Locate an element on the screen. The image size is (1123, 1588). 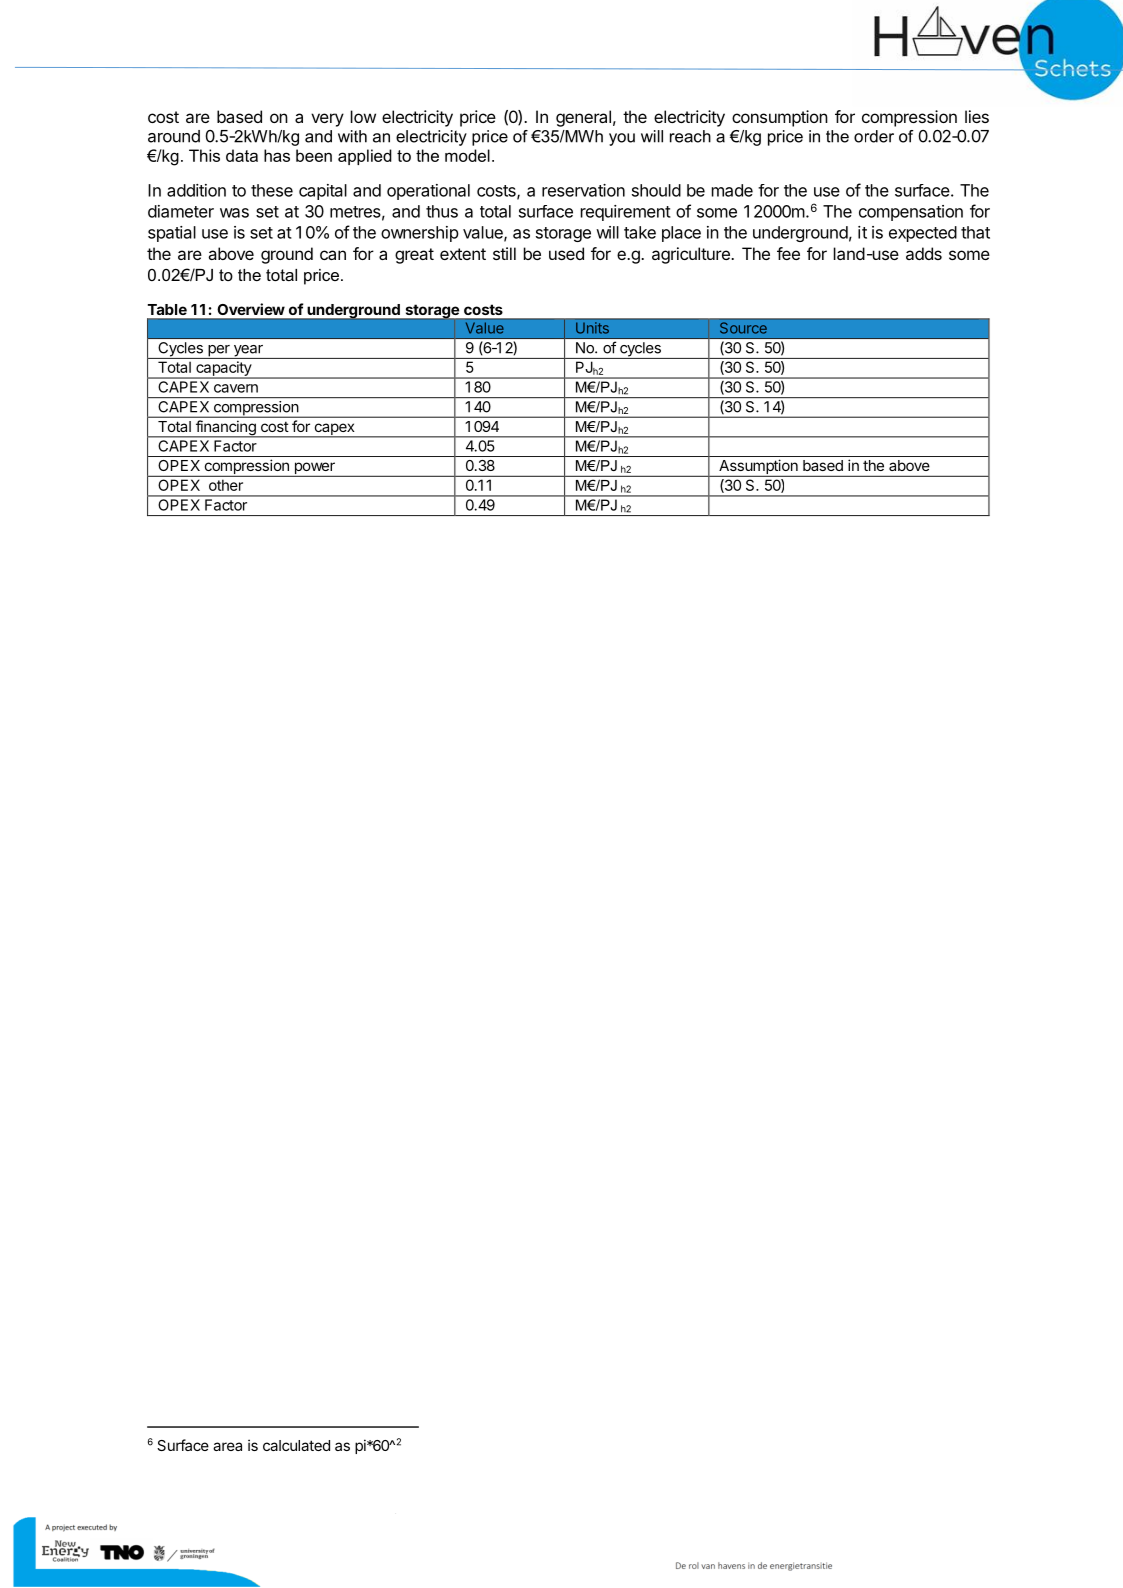
calculated is located at coordinates (296, 1445).
